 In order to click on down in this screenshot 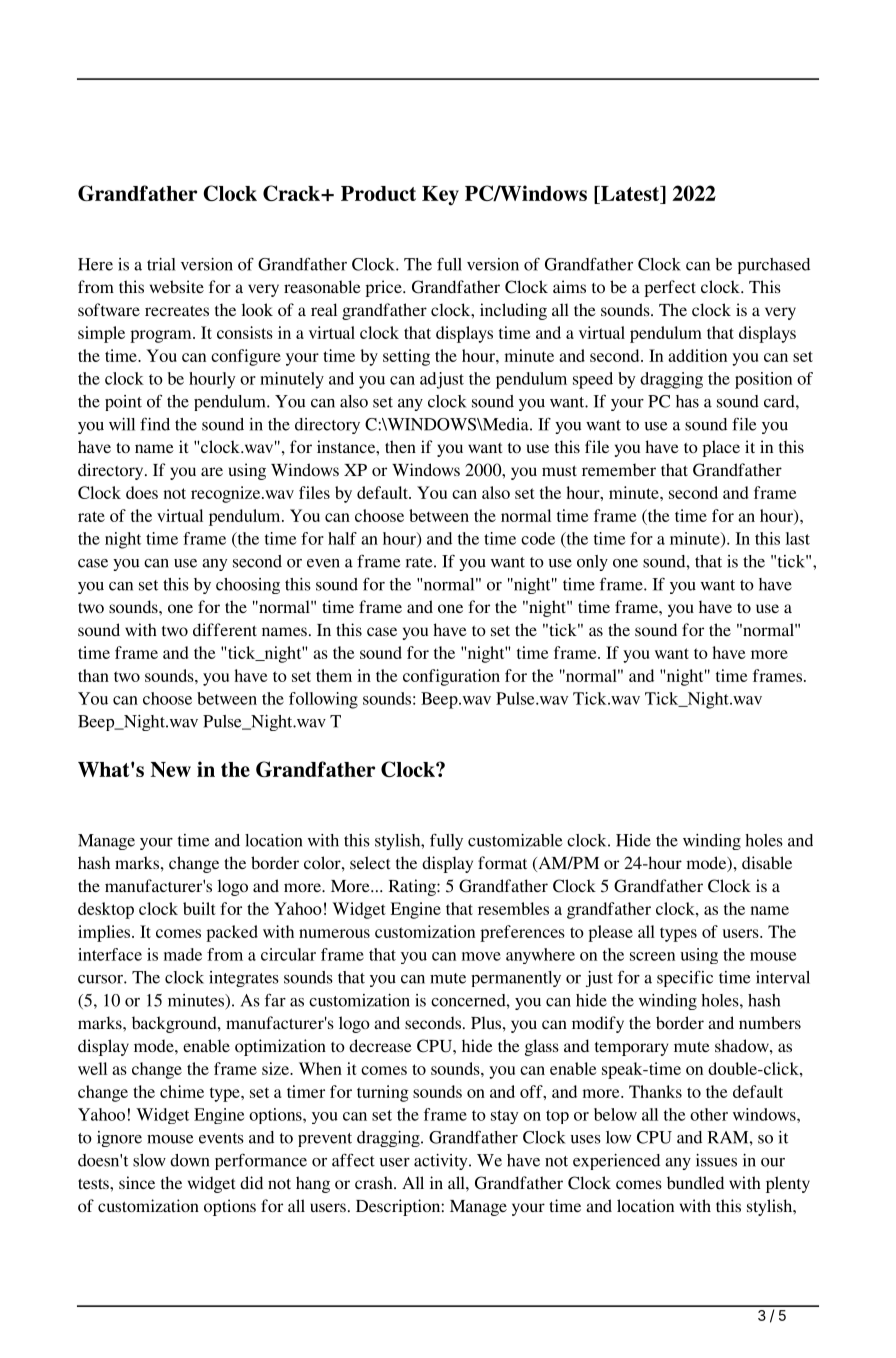, I will do `click(189, 1160)`.
